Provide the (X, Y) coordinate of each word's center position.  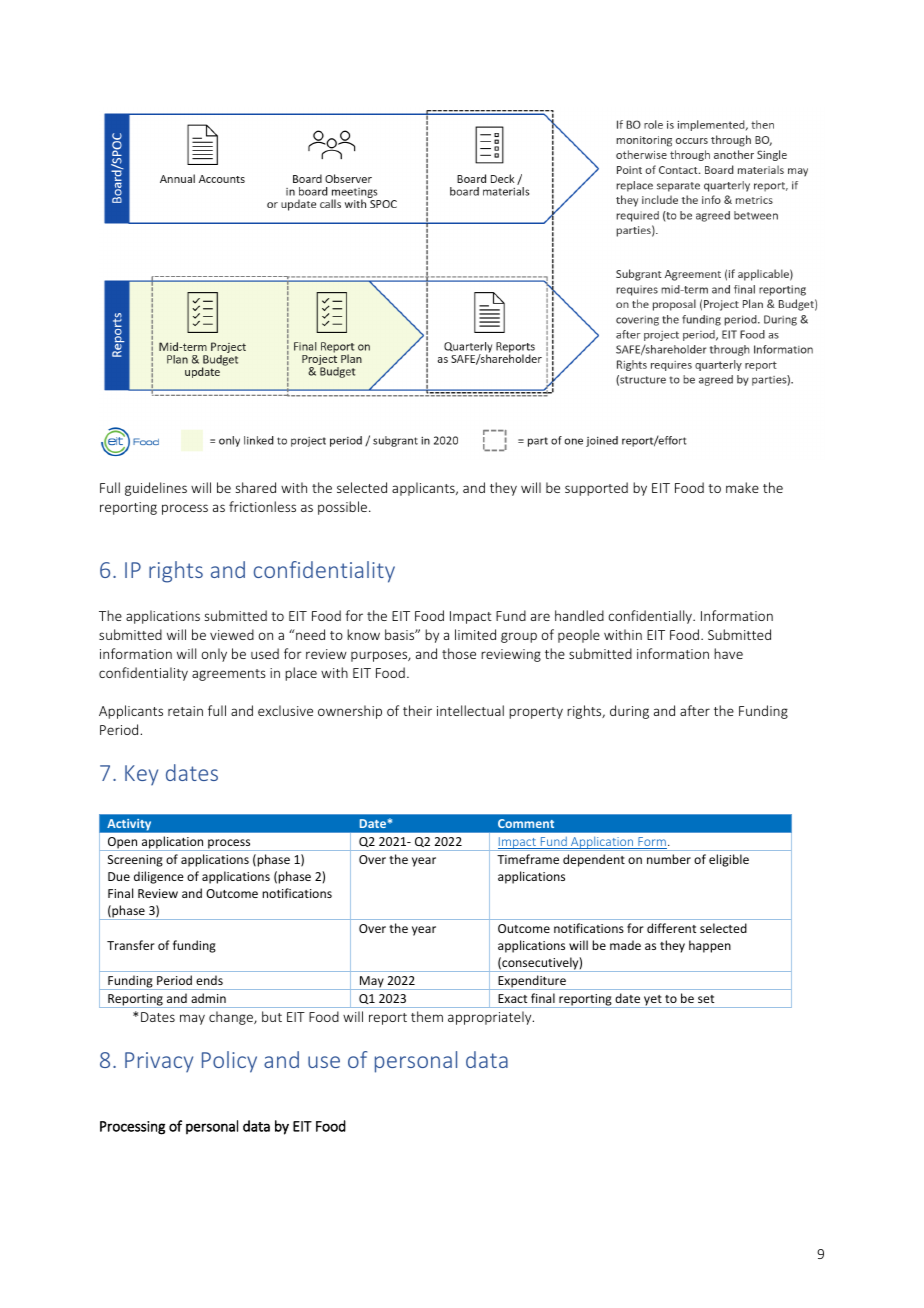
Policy (229, 1062)
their (417, 710)
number (669, 859)
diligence (159, 877)
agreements (229, 675)
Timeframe (528, 859)
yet (653, 1001)
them (427, 1016)
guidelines (156, 489)
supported (596, 489)
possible (344, 508)
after (695, 710)
